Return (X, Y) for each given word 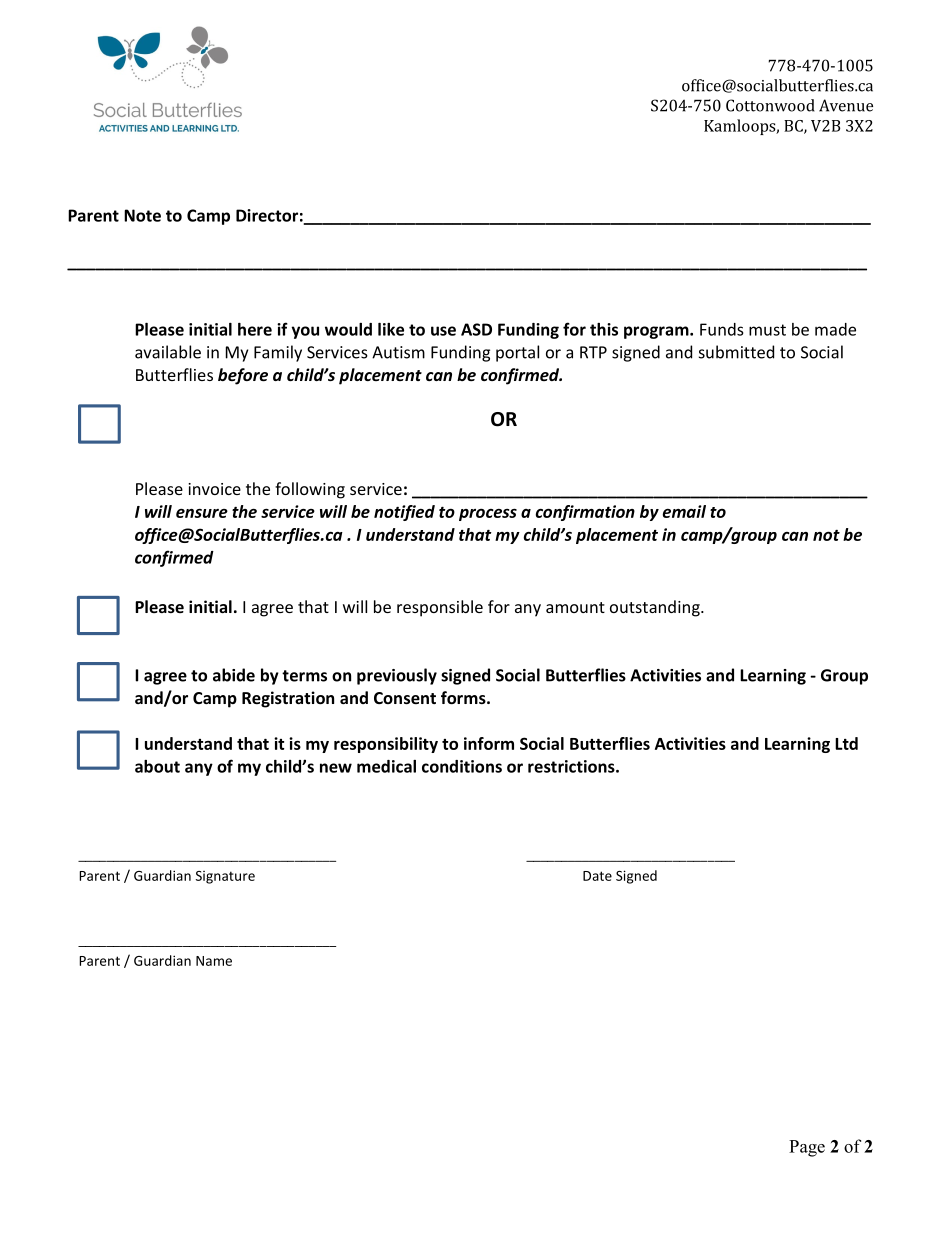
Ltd (846, 743)
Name (214, 961)
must (767, 330)
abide (234, 675)
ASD (476, 329)
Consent (405, 698)
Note (142, 215)
